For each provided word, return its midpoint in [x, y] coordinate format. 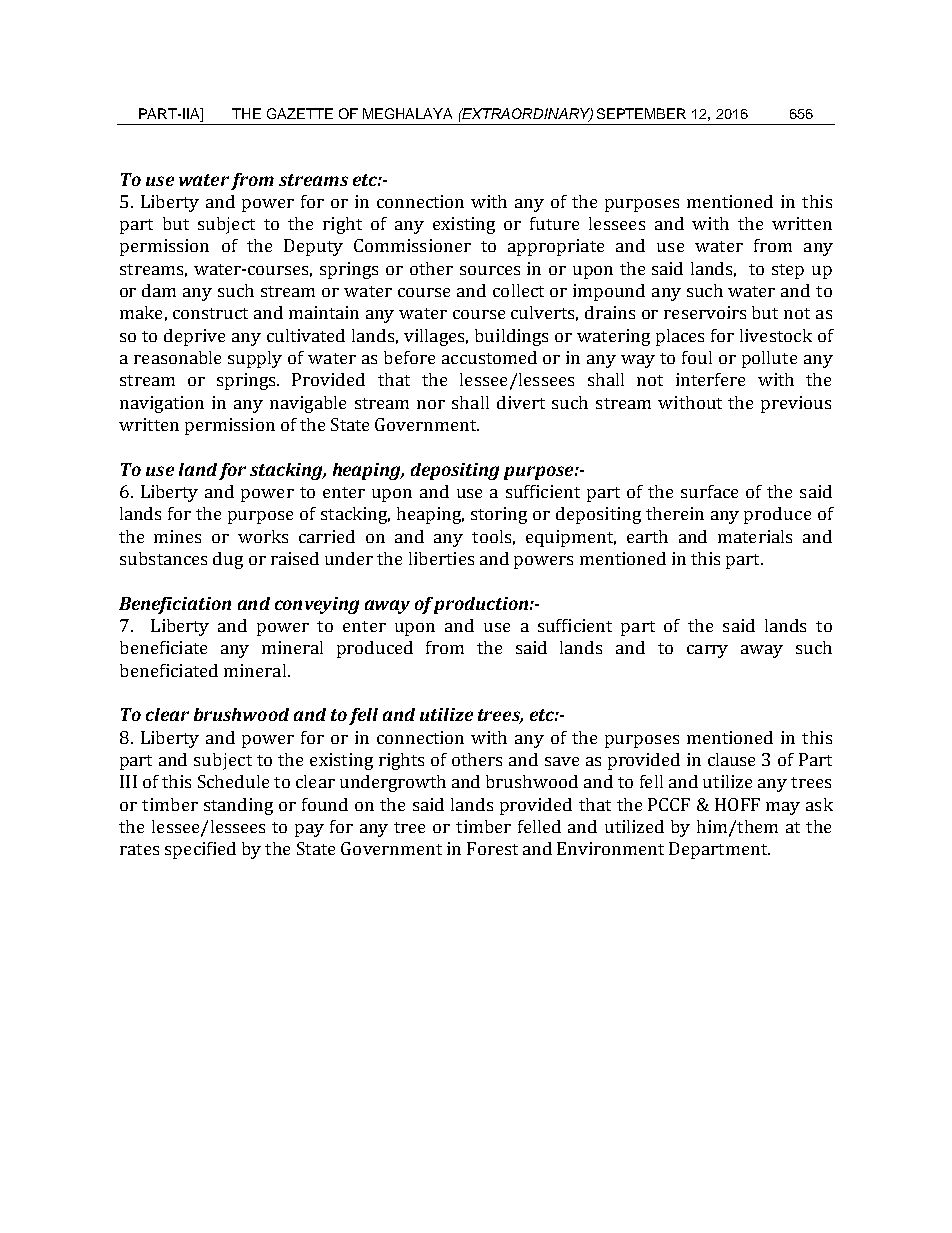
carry [707, 651]
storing [499, 515]
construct [210, 313]
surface [709, 491]
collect [518, 290]
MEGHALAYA [407, 113]
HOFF [737, 804]
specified [200, 850]
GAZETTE [300, 113]
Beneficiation [175, 605]
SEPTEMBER [641, 113]
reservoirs [705, 312]
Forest [492, 848]
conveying [317, 605]
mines [177, 536]
